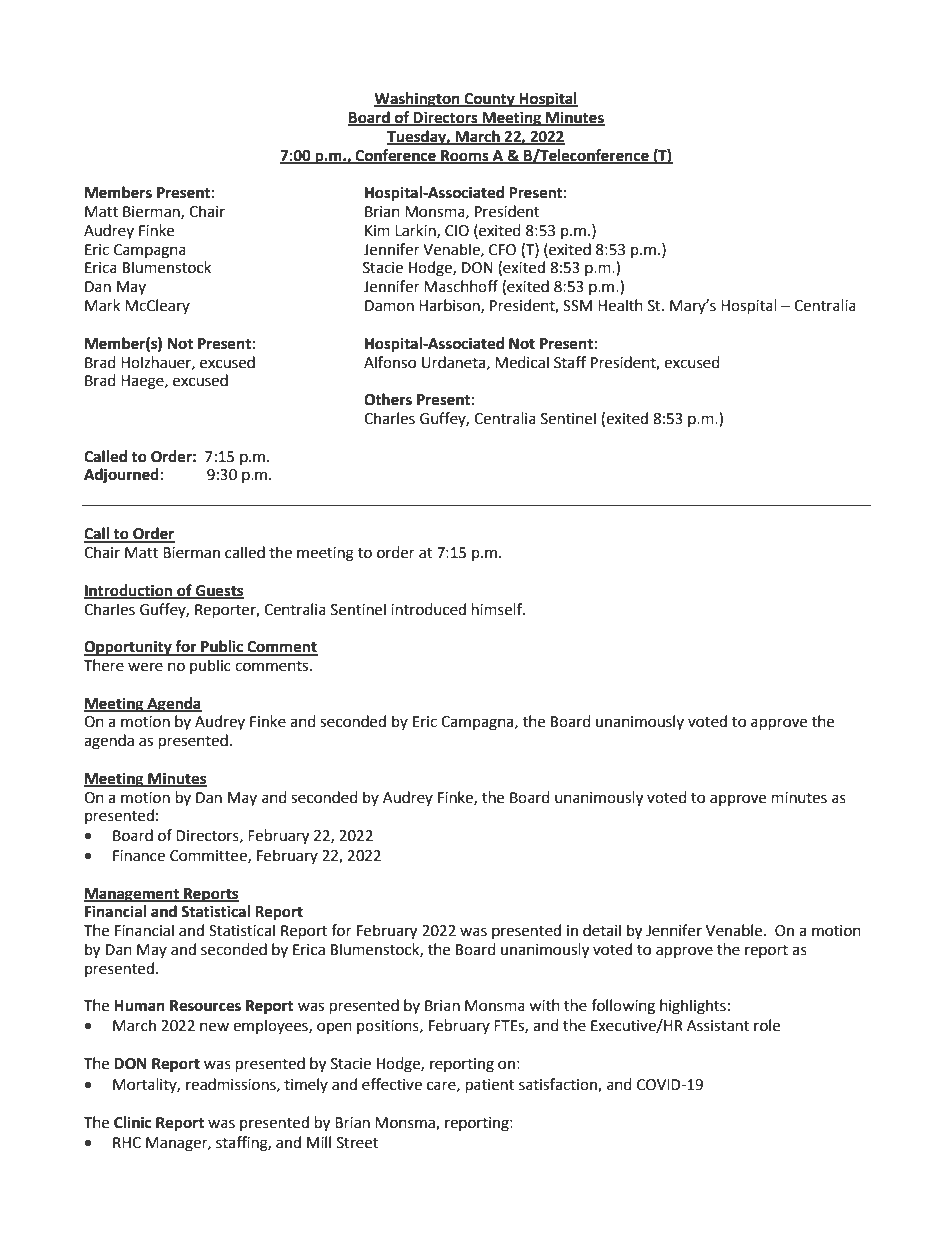  What do you see at coordinates (388, 399) in the screenshot?
I see `Others` at bounding box center [388, 399].
